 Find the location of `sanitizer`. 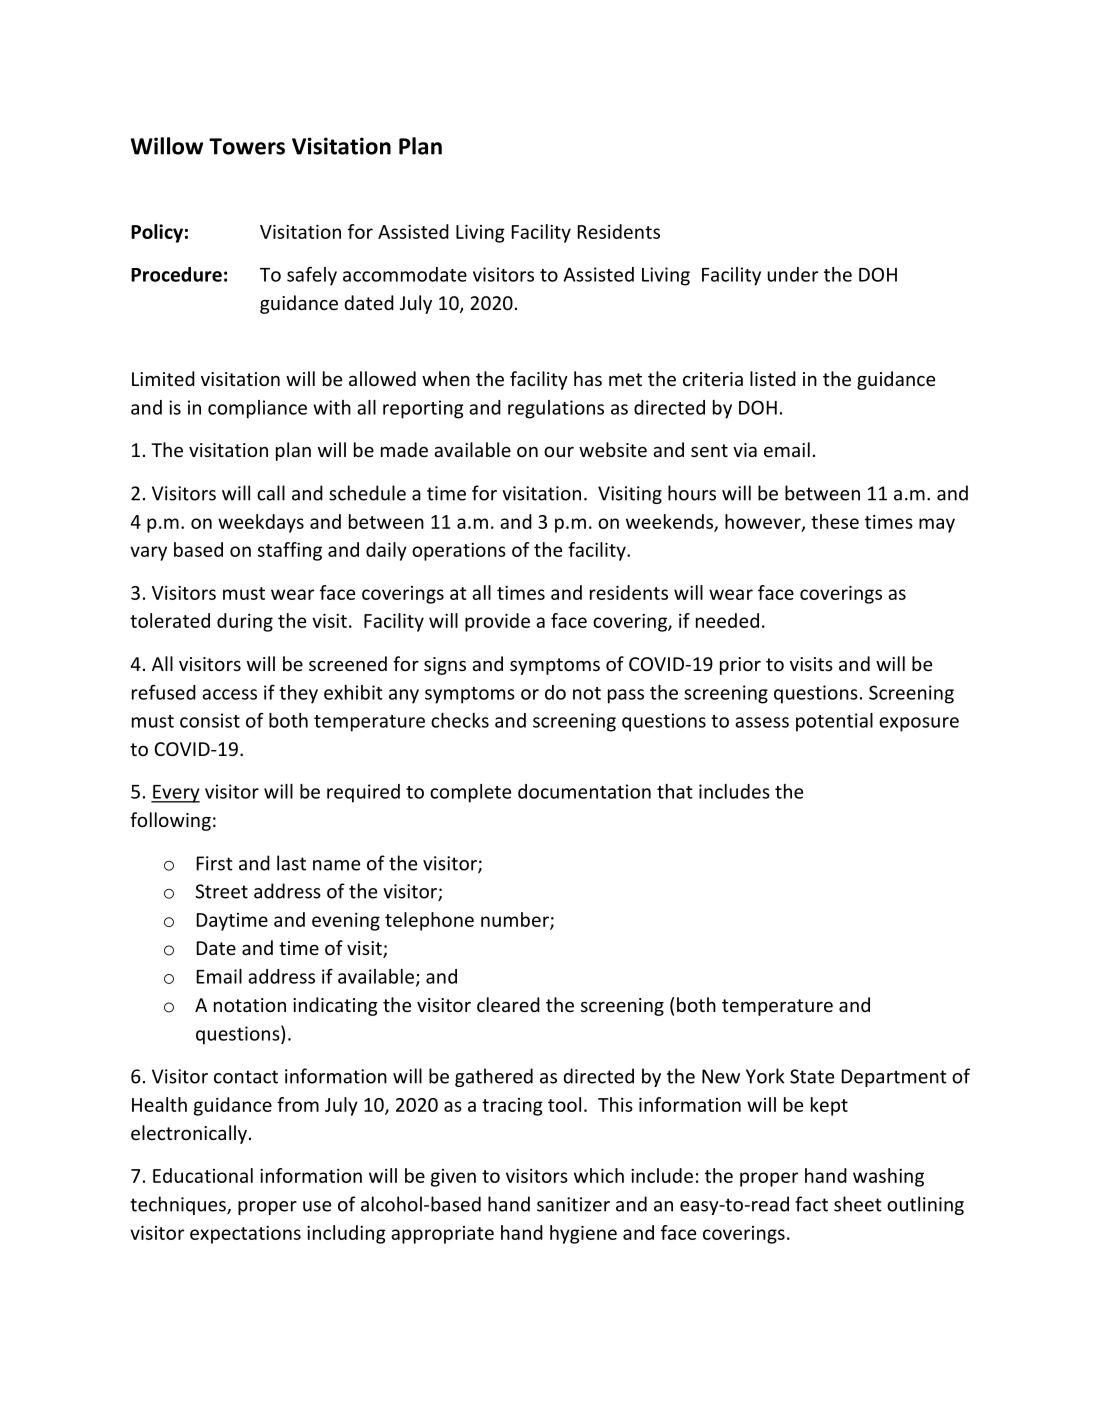

sanitizer is located at coordinates (573, 1204).
